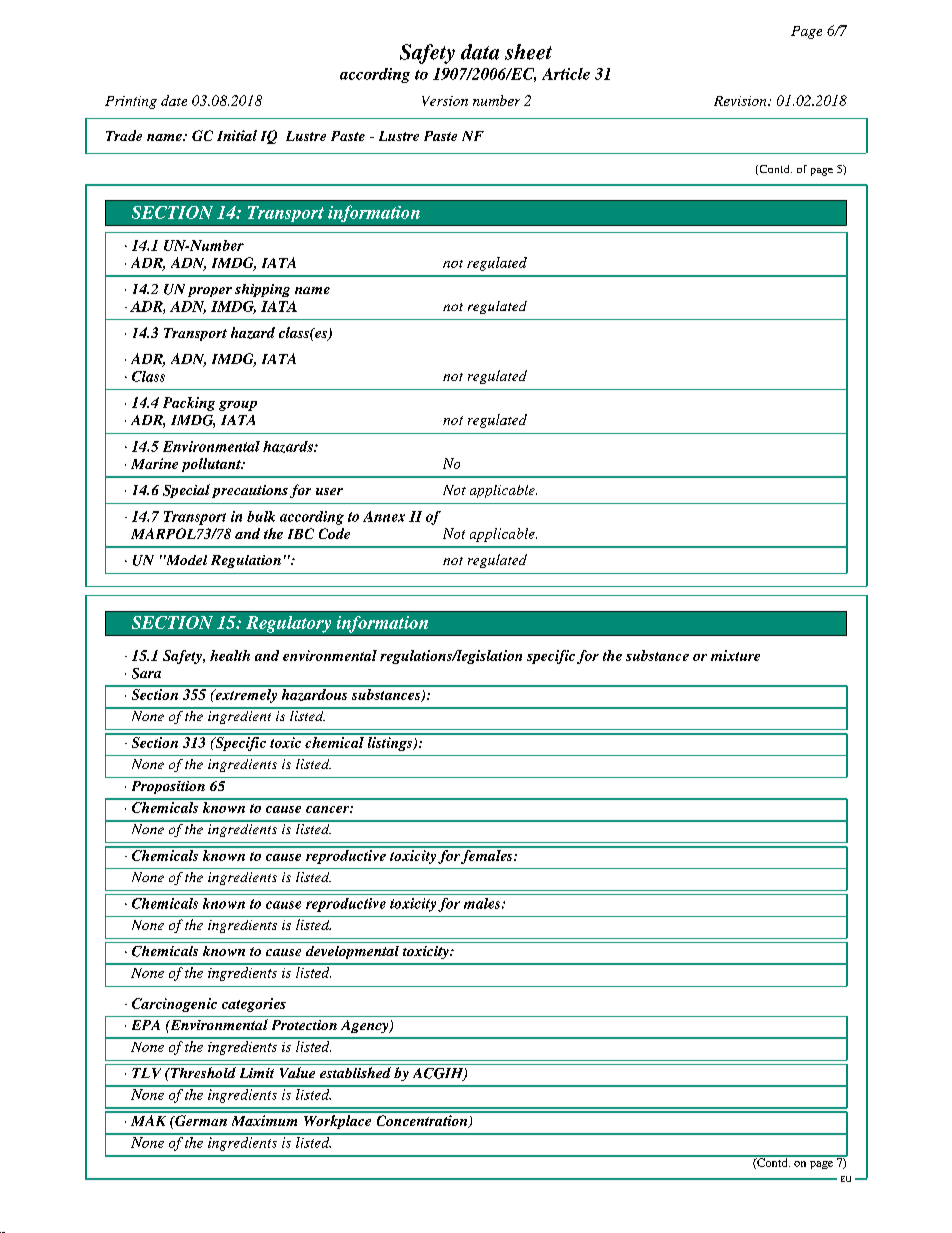  Describe the element at coordinates (202, 1072) in the screenshot. I see `Threshold` at that location.
